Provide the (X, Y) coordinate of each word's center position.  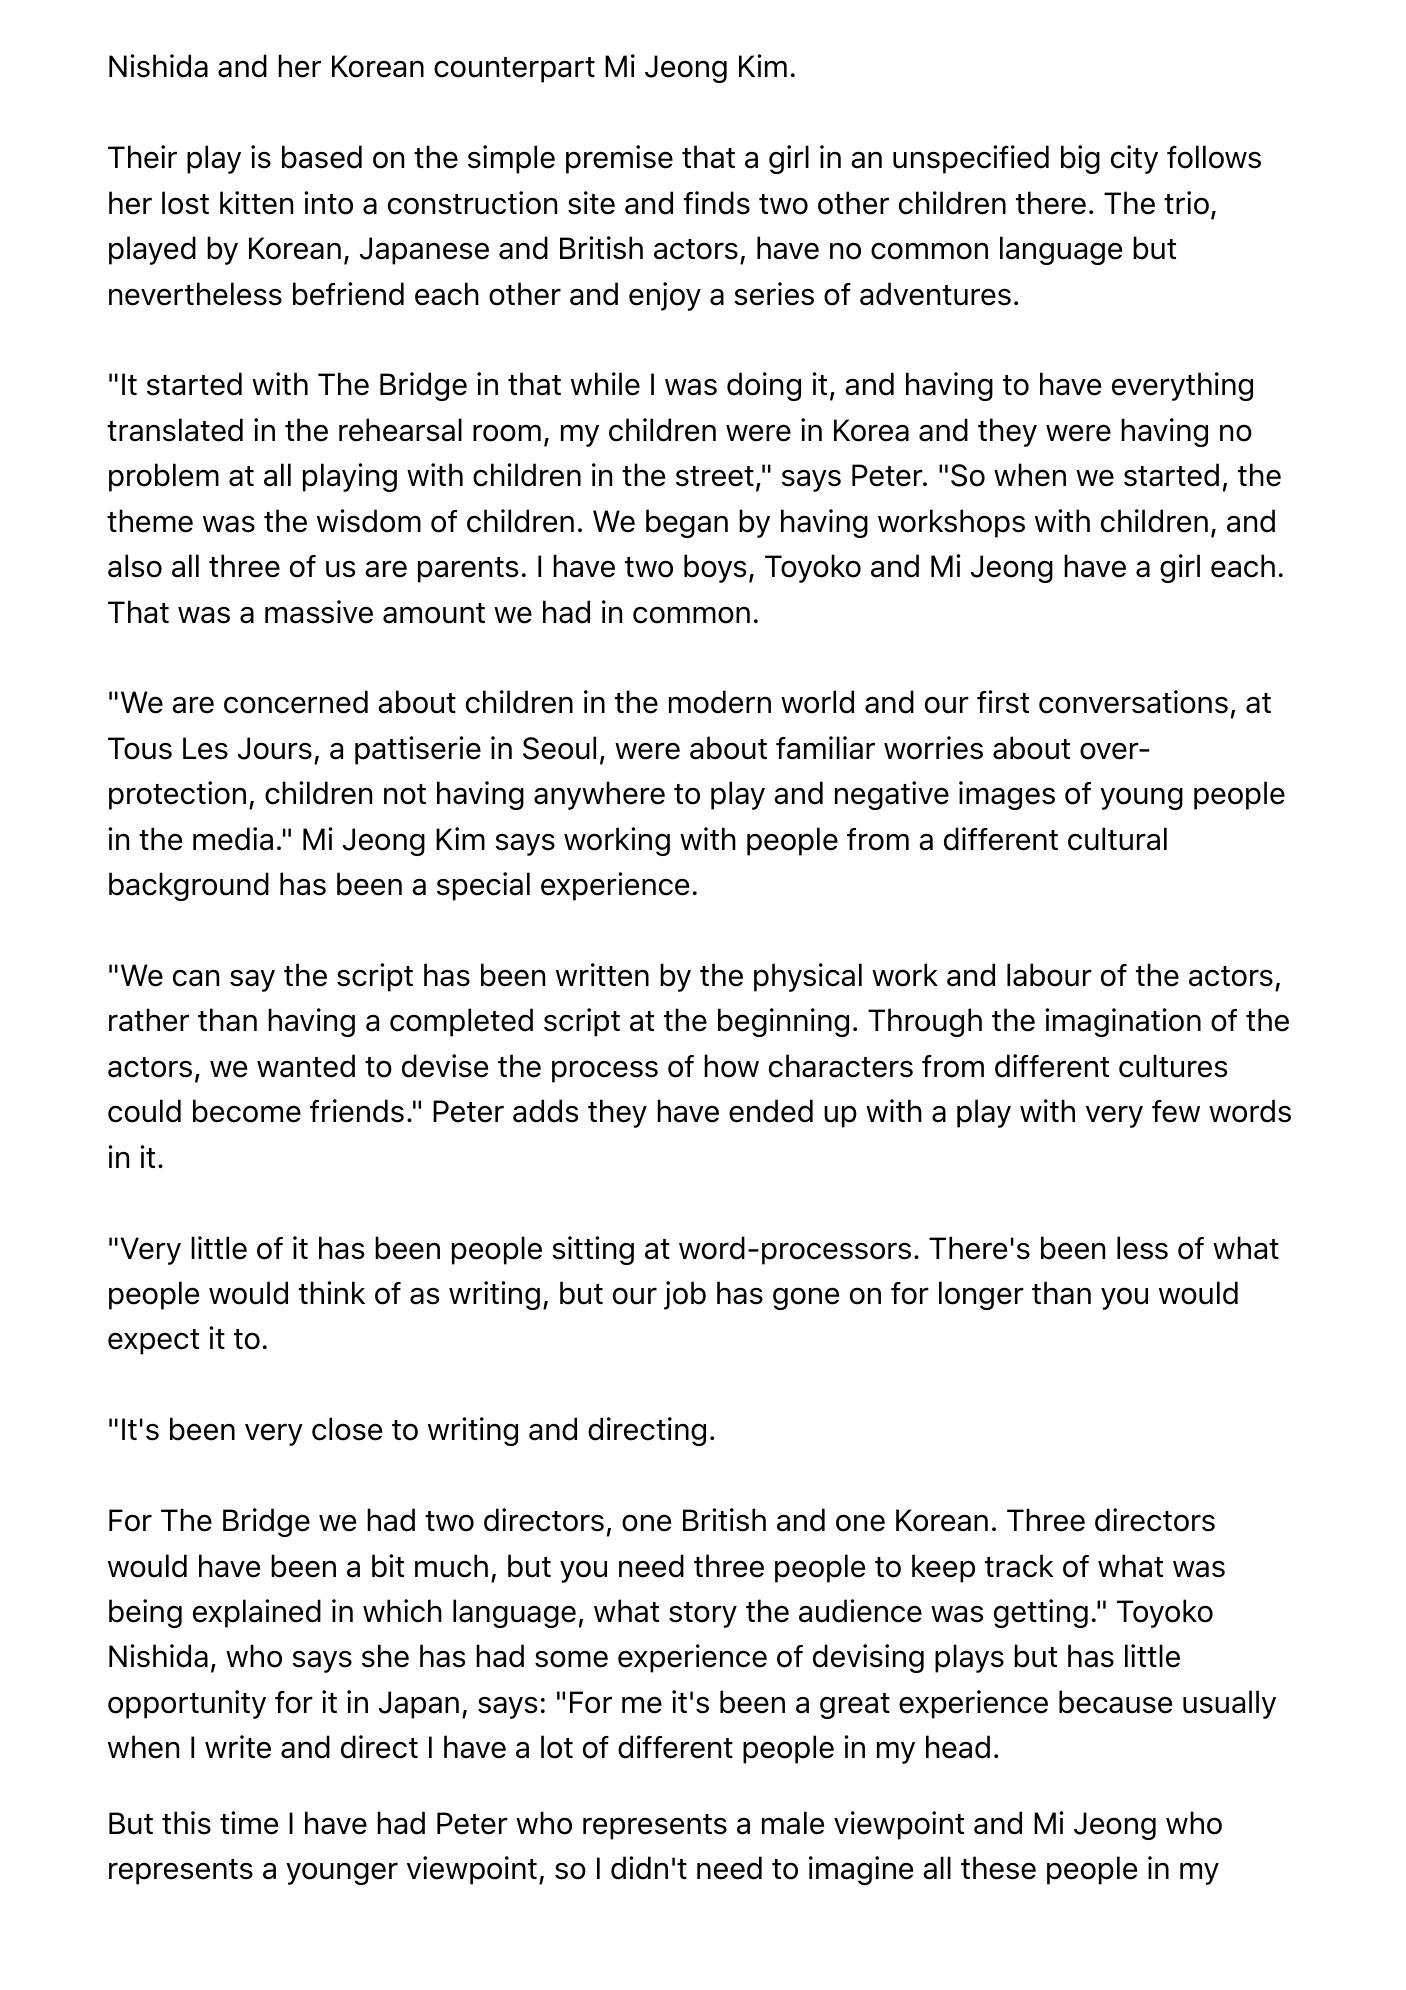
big (1080, 159)
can (196, 978)
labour (1049, 975)
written (602, 975)
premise (619, 159)
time (249, 1823)
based (322, 157)
